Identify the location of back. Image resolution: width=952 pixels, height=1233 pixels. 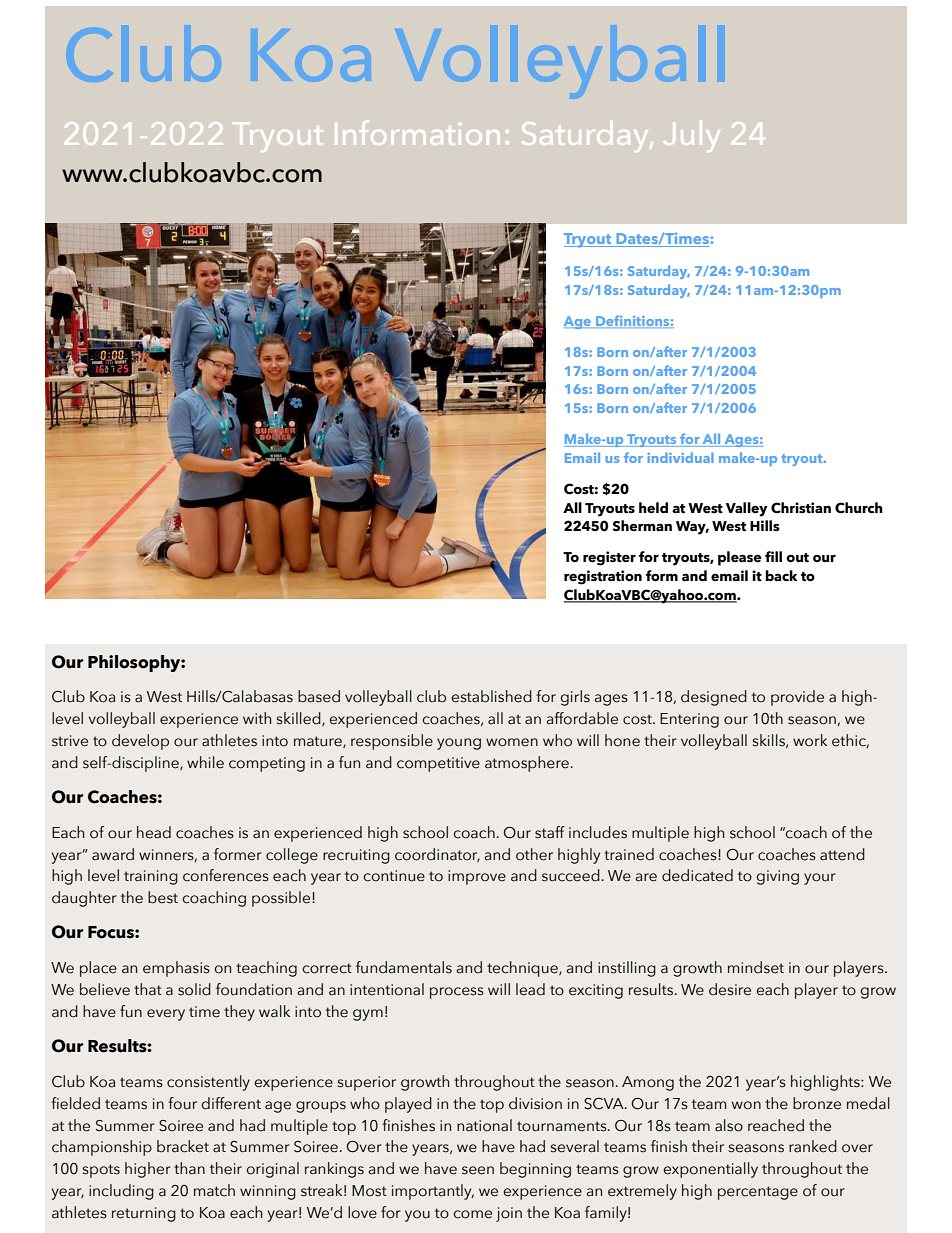
(781, 576).
